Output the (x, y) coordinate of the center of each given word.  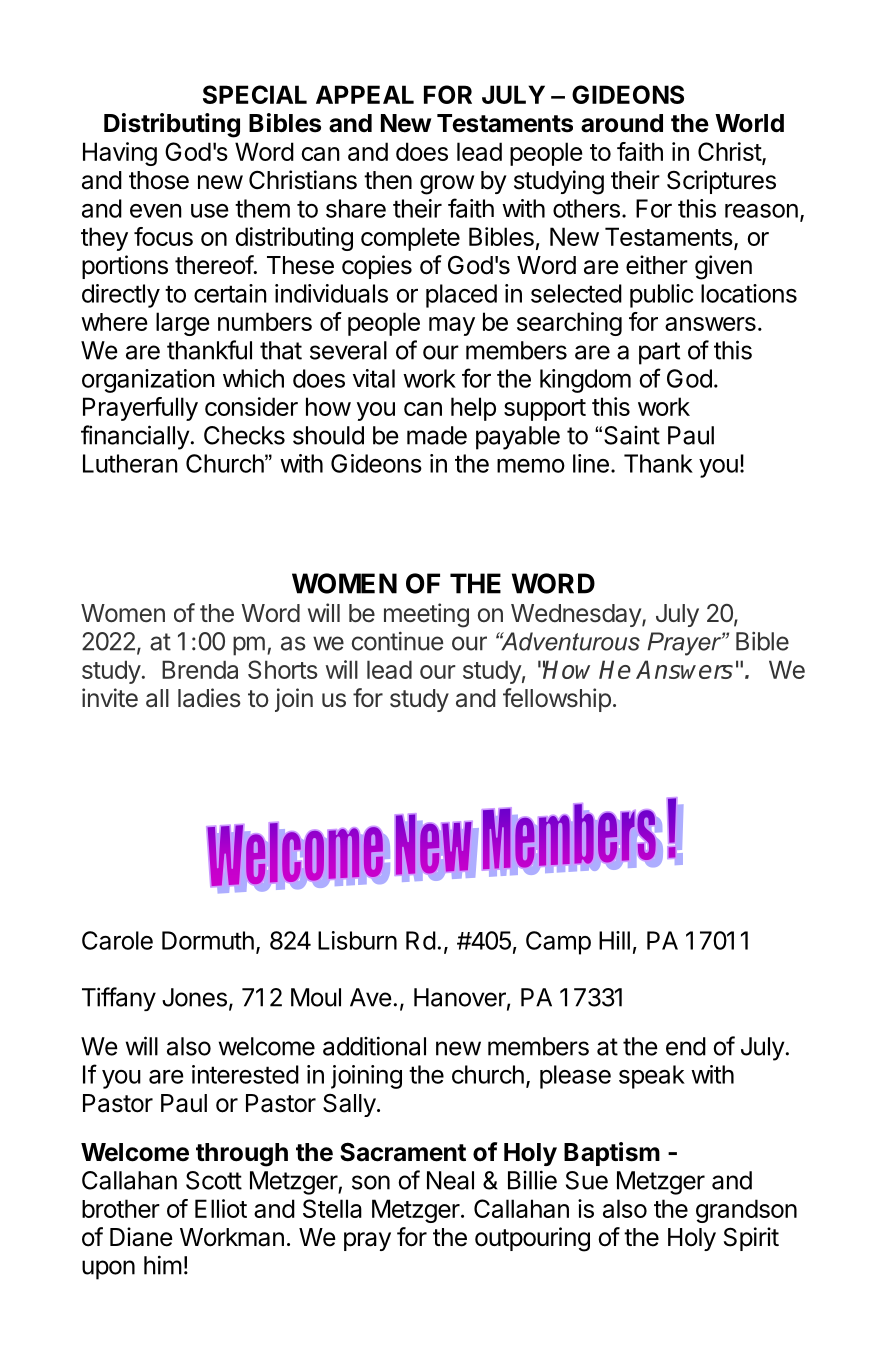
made (437, 435)
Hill (614, 940)
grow (447, 185)
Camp (558, 943)
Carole (117, 940)
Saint (632, 435)
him (163, 1265)
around (622, 123)
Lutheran (130, 463)
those (159, 180)
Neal (450, 1180)
